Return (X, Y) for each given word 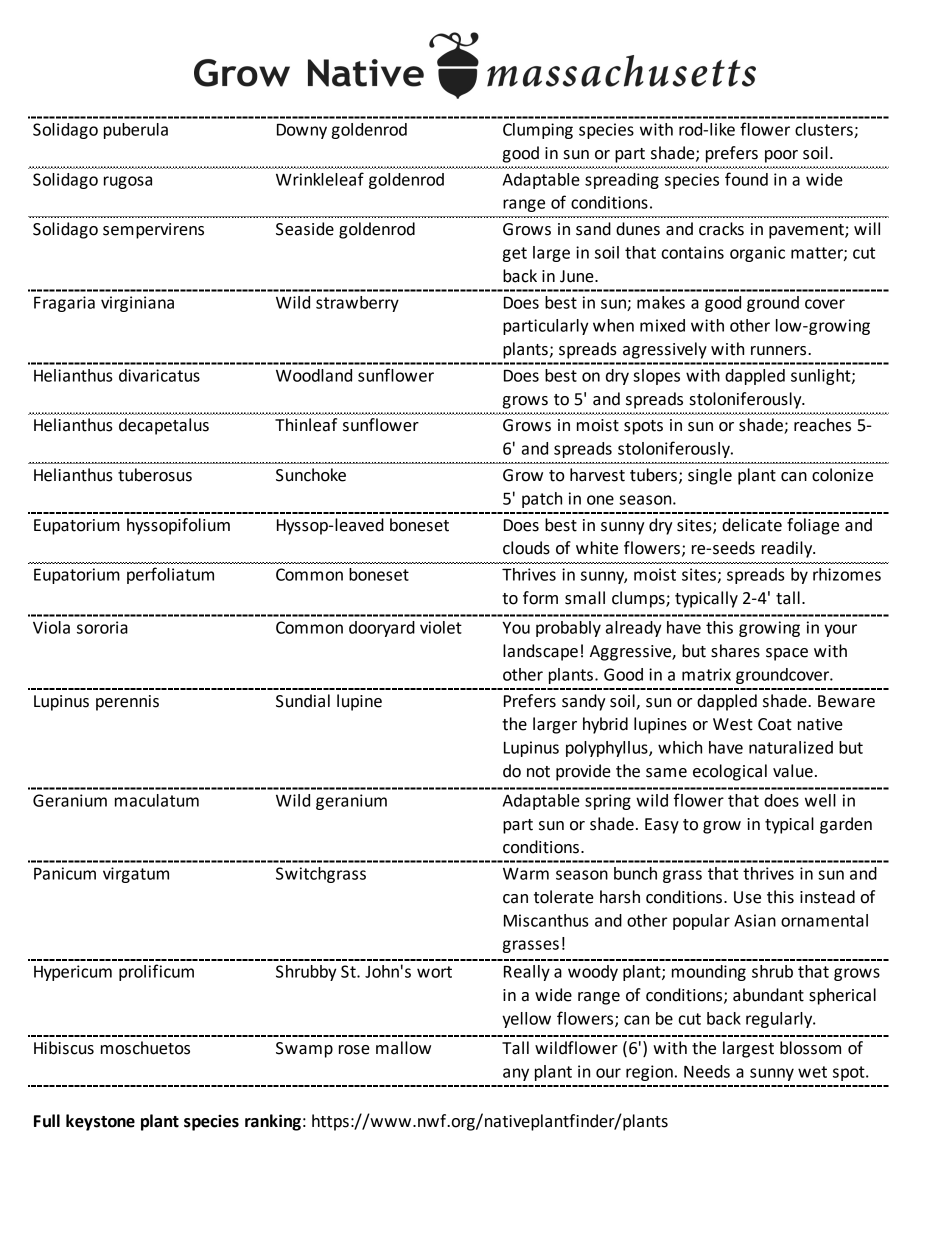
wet (812, 1072)
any (516, 1074)
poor (781, 156)
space (787, 654)
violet (441, 627)
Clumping (538, 131)
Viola (51, 627)
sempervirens (153, 231)
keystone (100, 1122)
